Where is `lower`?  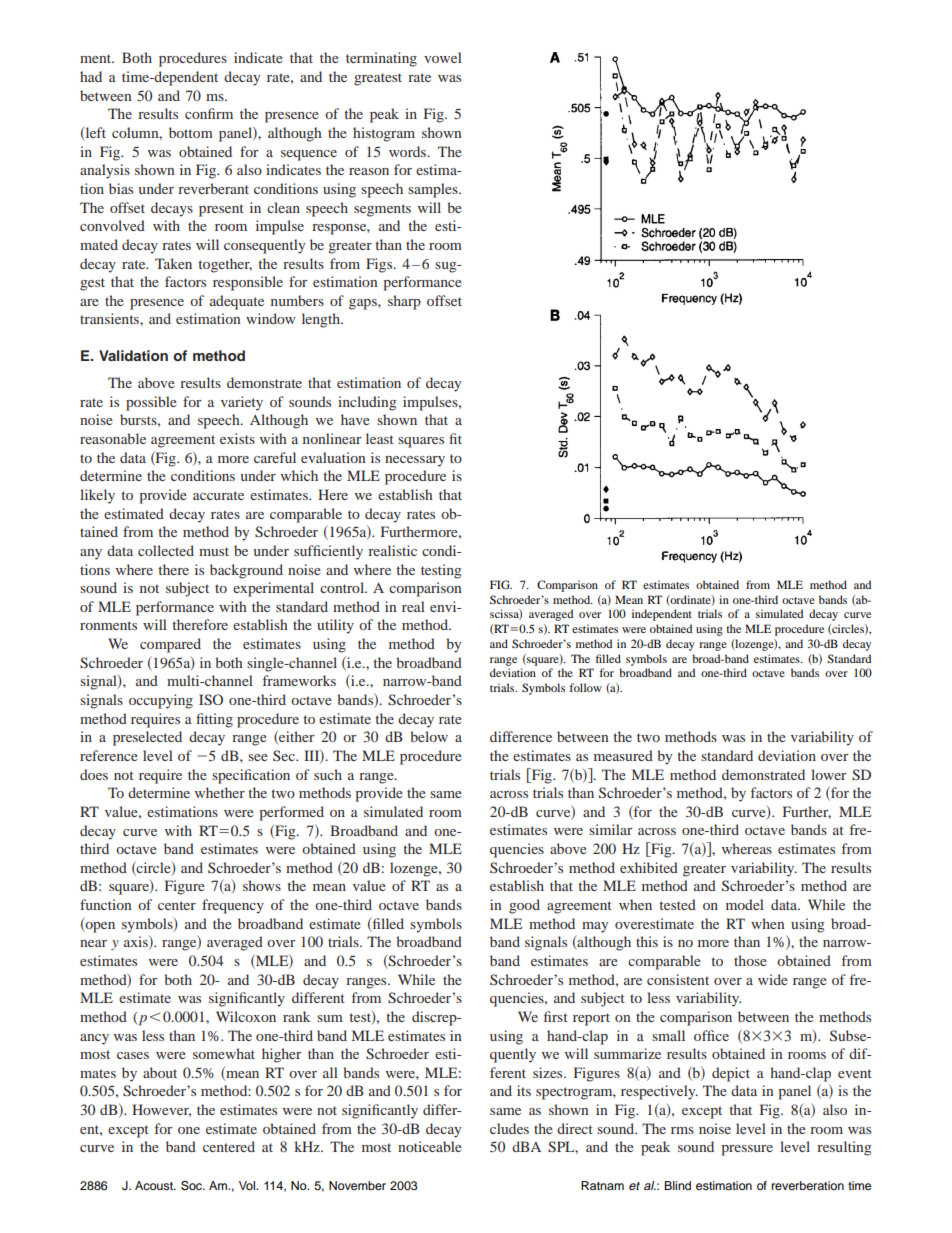
lower is located at coordinates (829, 774).
